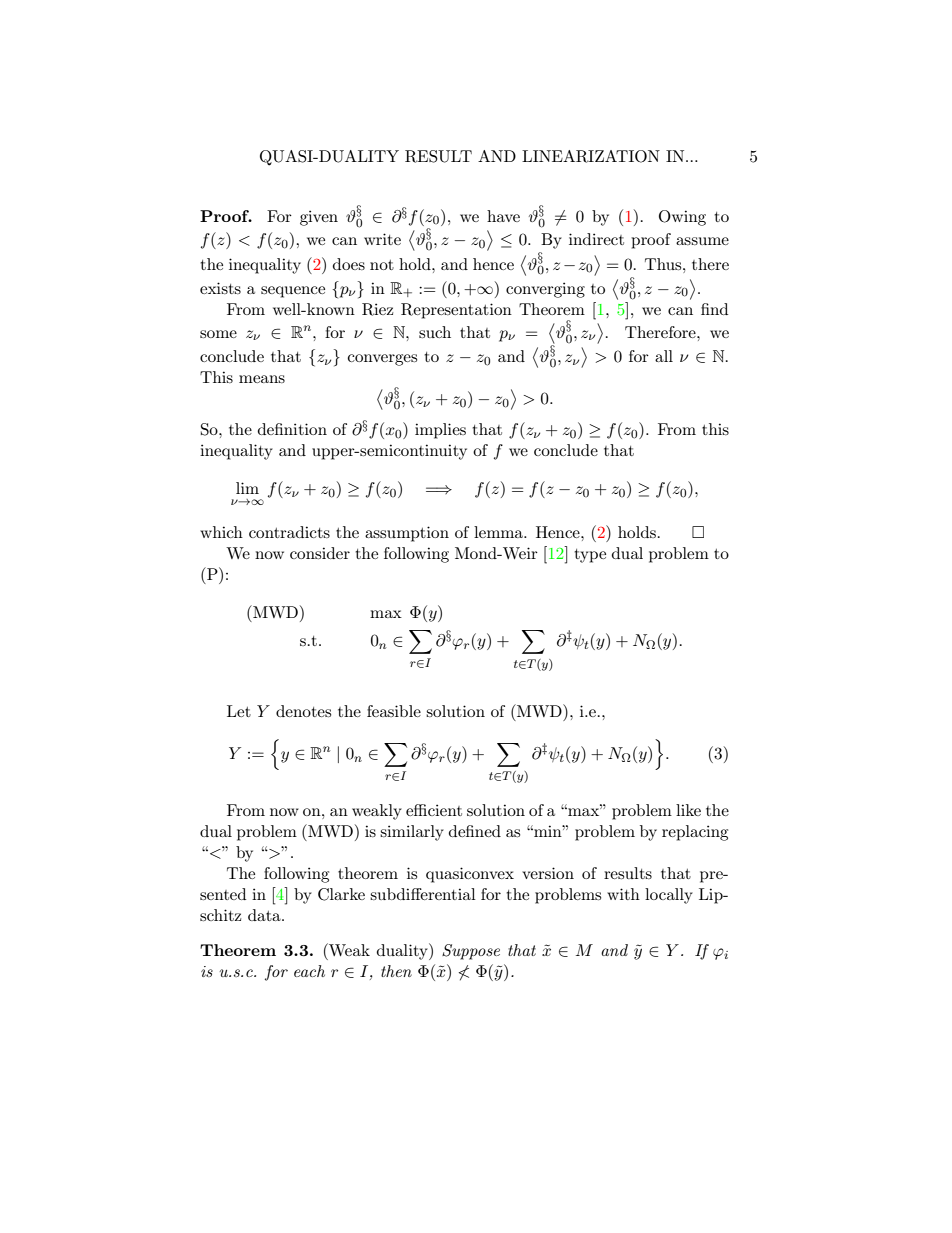  Describe the element at coordinates (289, 532) in the screenshot. I see `contradicts` at that location.
